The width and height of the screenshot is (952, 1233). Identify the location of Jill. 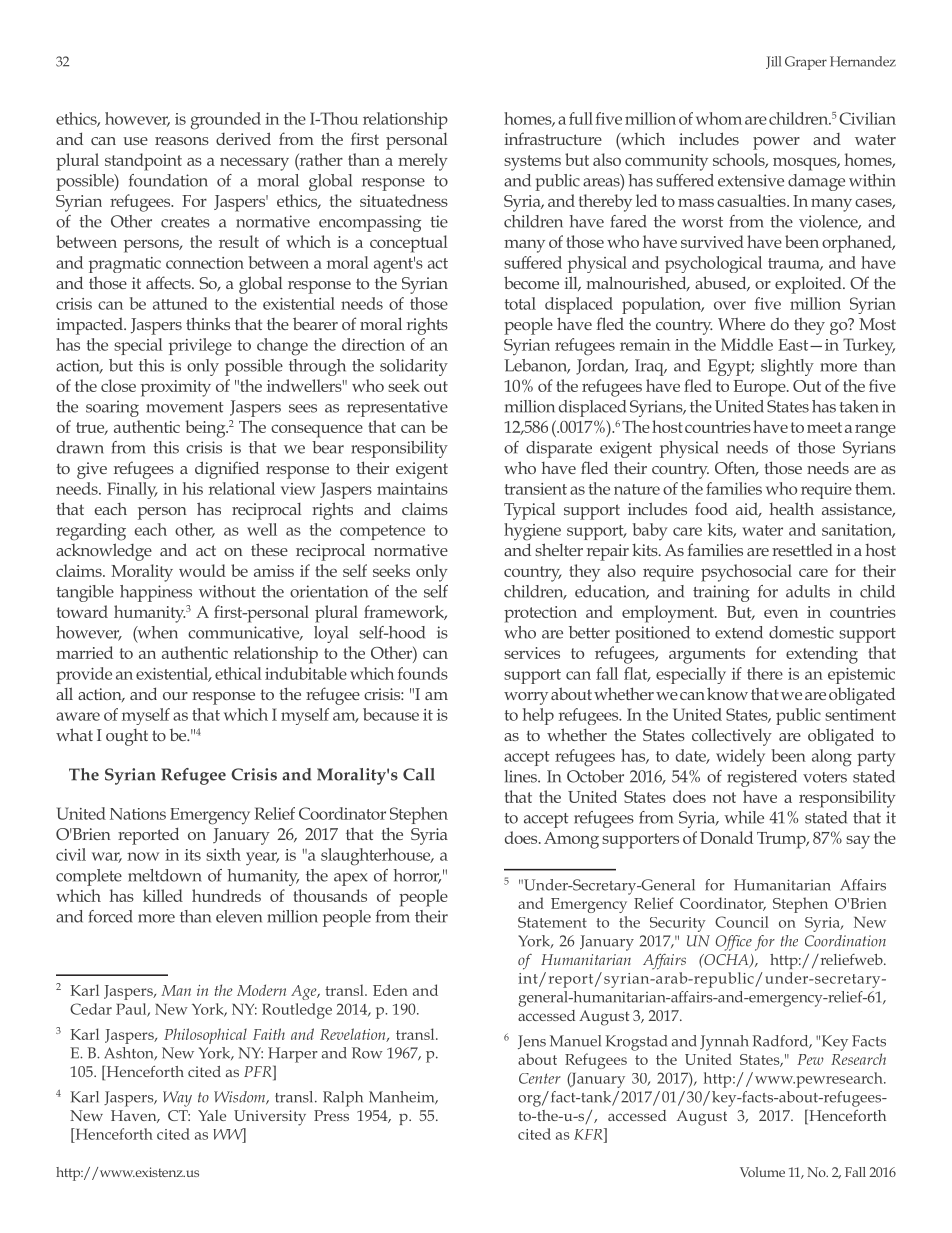
(773, 62).
